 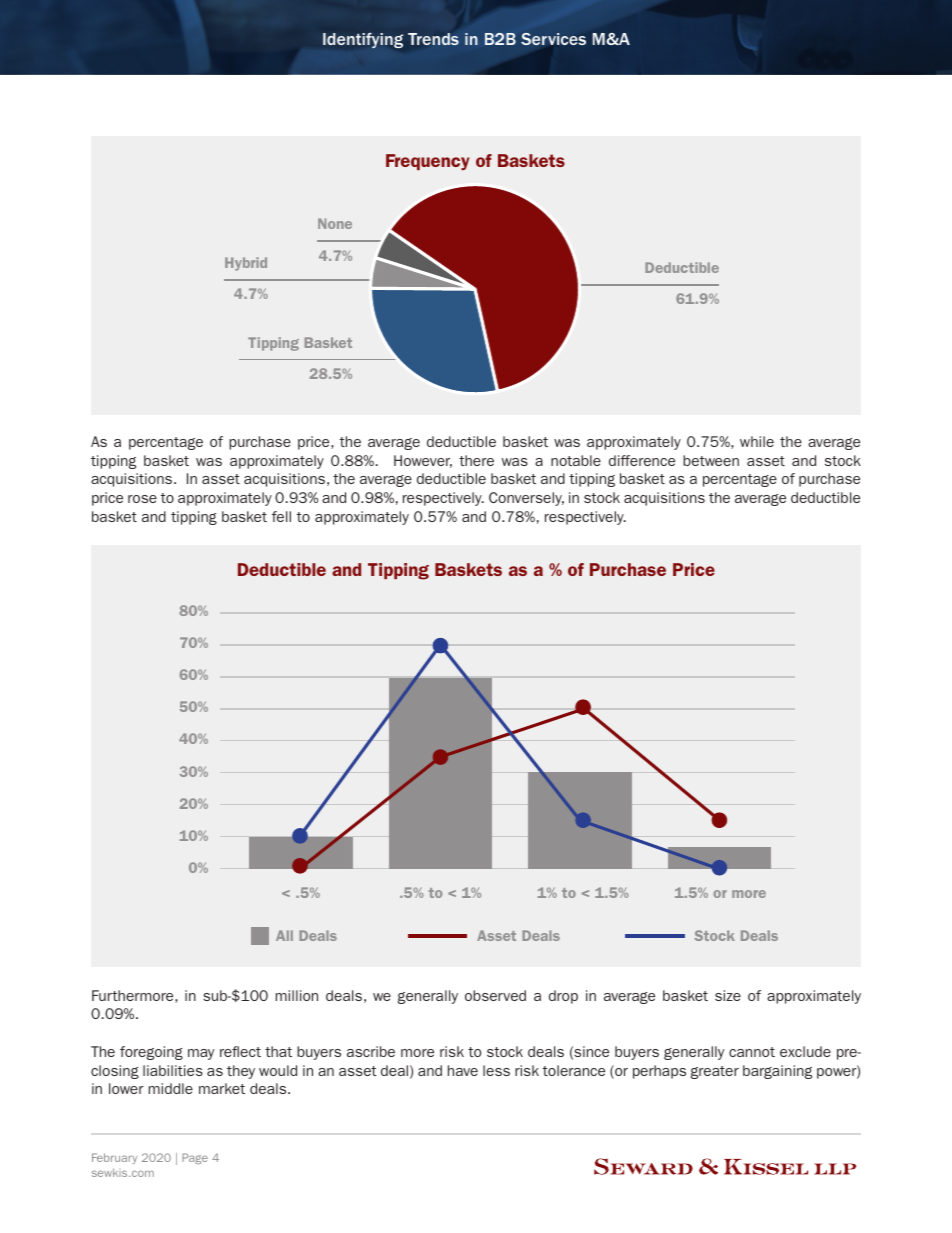 I want to click on there, so click(x=476, y=460).
